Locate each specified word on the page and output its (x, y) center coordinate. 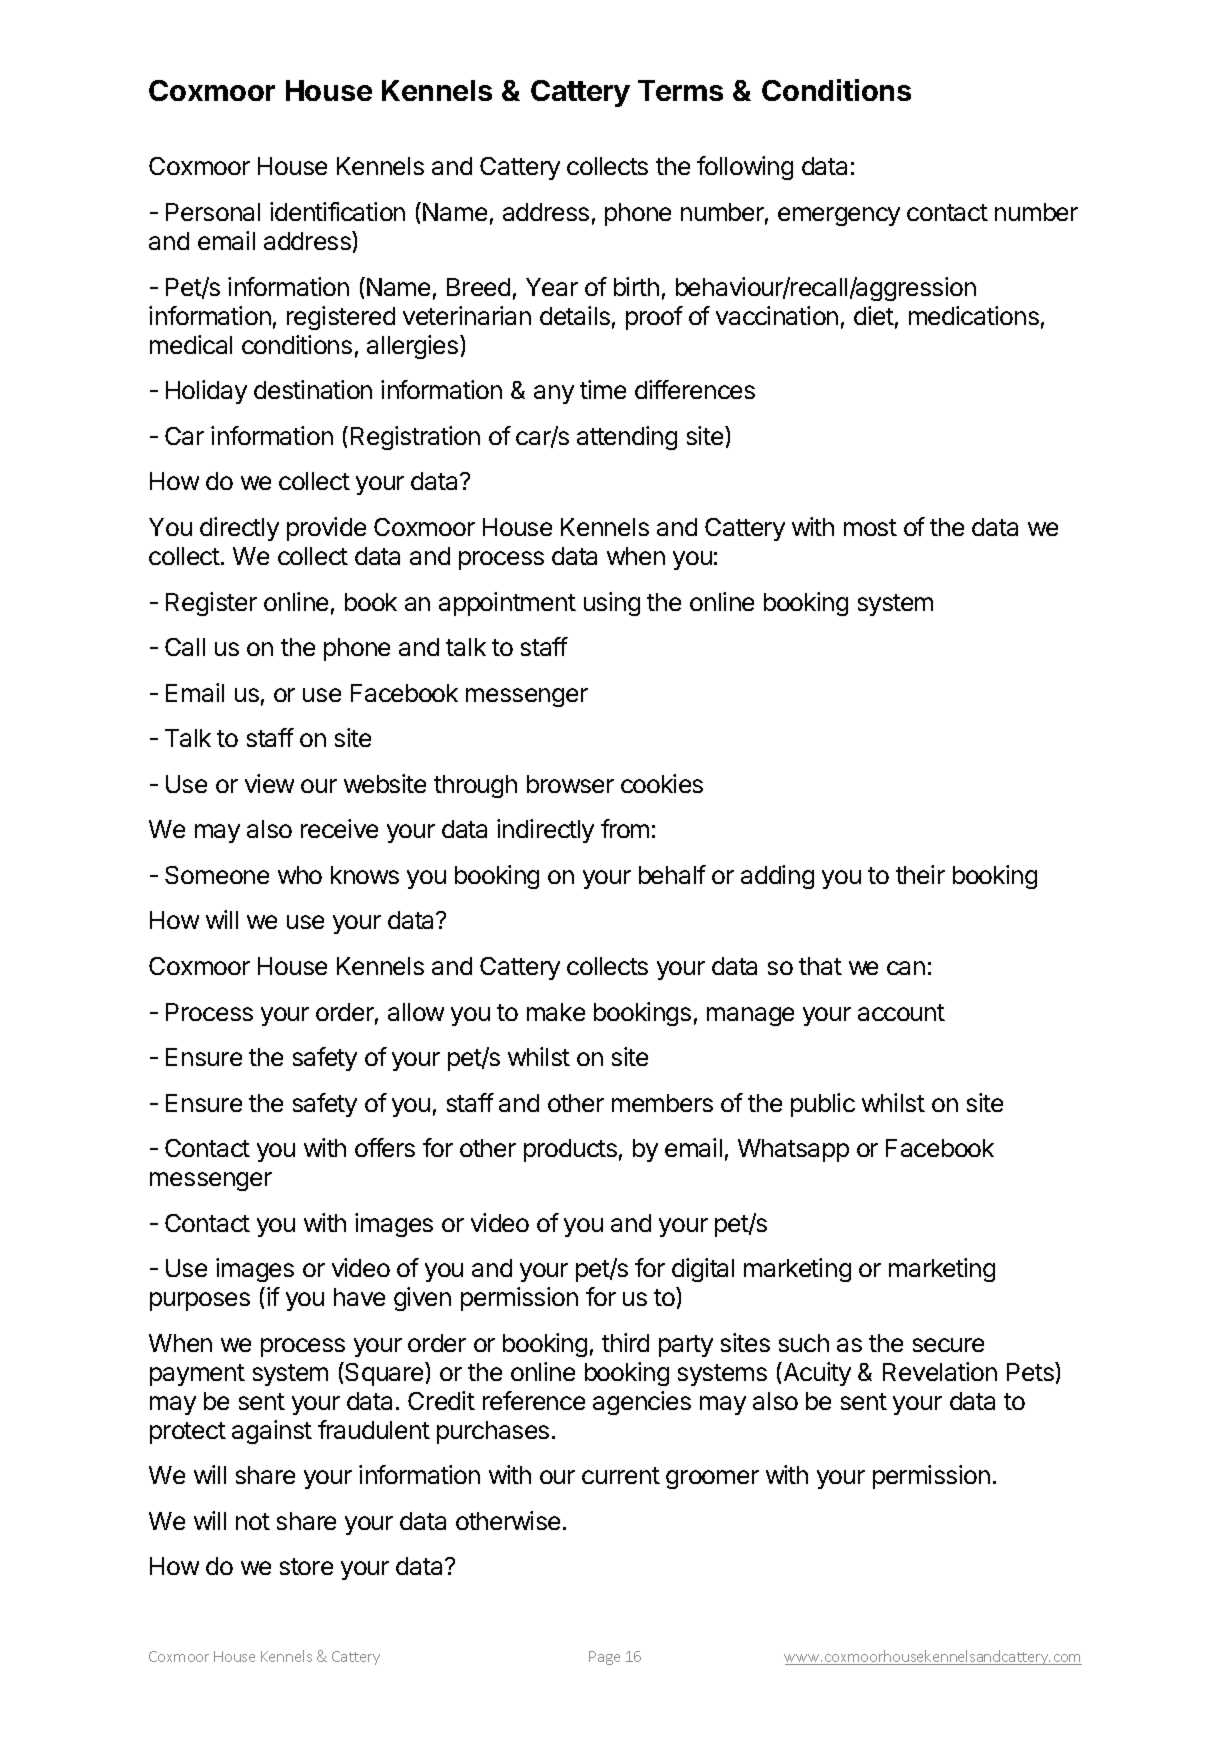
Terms (680, 90)
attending (627, 438)
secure (948, 1345)
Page (604, 1658)
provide (326, 529)
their (920, 874)
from (625, 828)
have (359, 1297)
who (300, 875)
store (306, 1566)
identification (337, 211)
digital (703, 1270)
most (870, 527)
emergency (839, 216)
